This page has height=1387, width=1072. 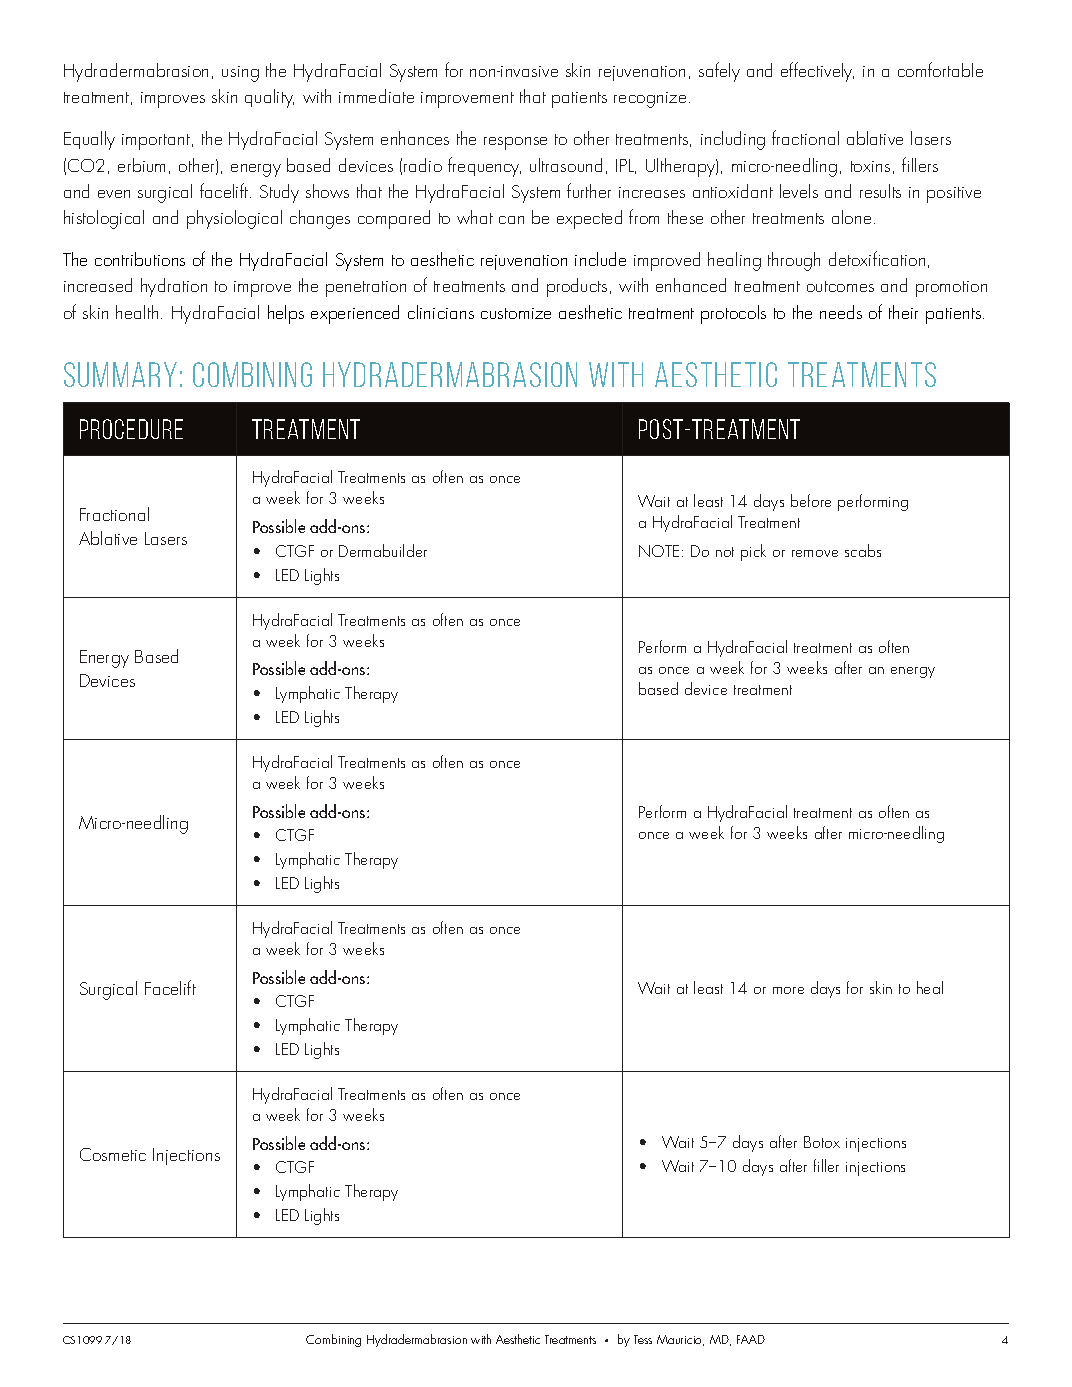 What do you see at coordinates (643, 1339) in the page?
I see `Tess` at bounding box center [643, 1339].
